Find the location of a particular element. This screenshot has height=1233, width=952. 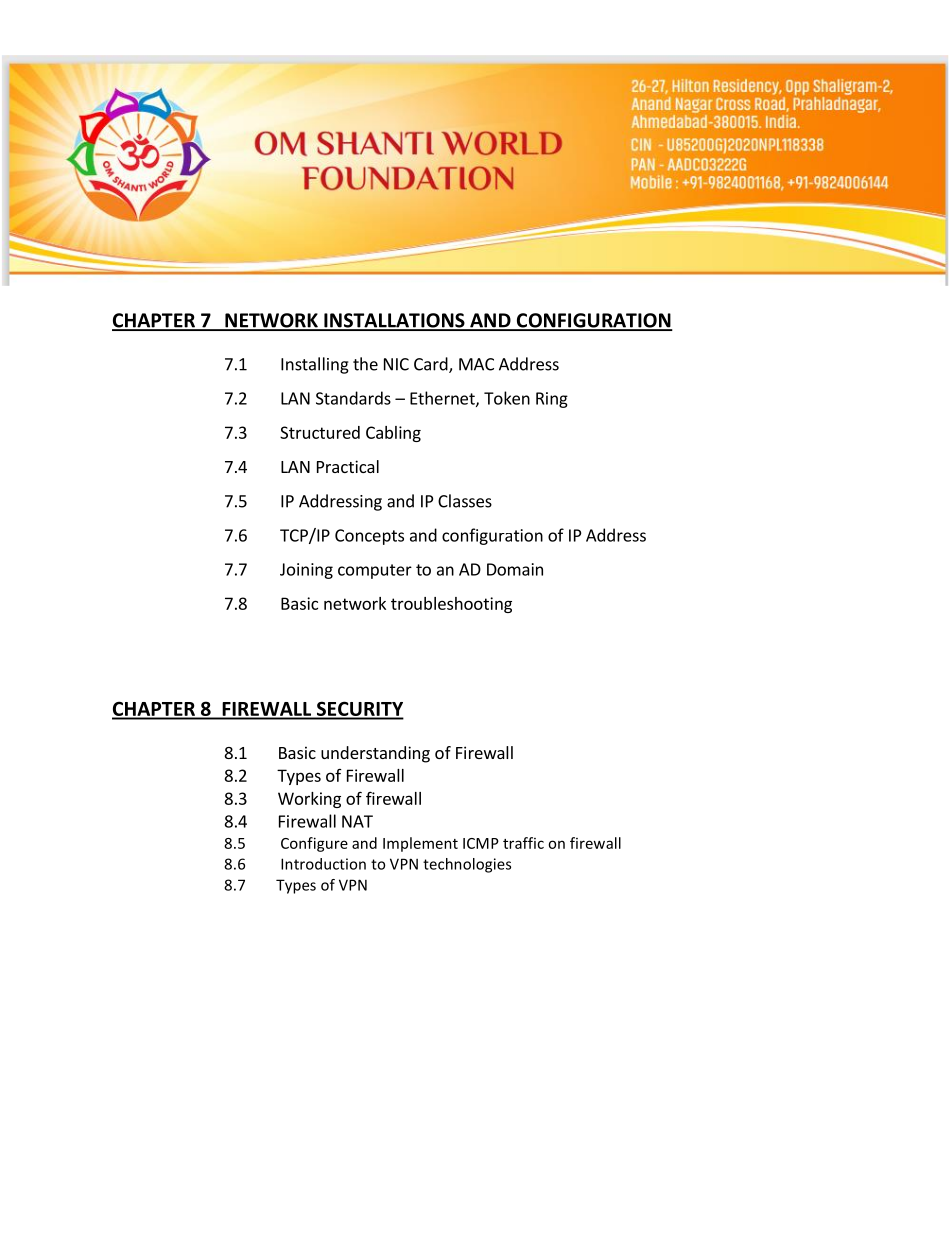

Structured is located at coordinates (320, 432).
